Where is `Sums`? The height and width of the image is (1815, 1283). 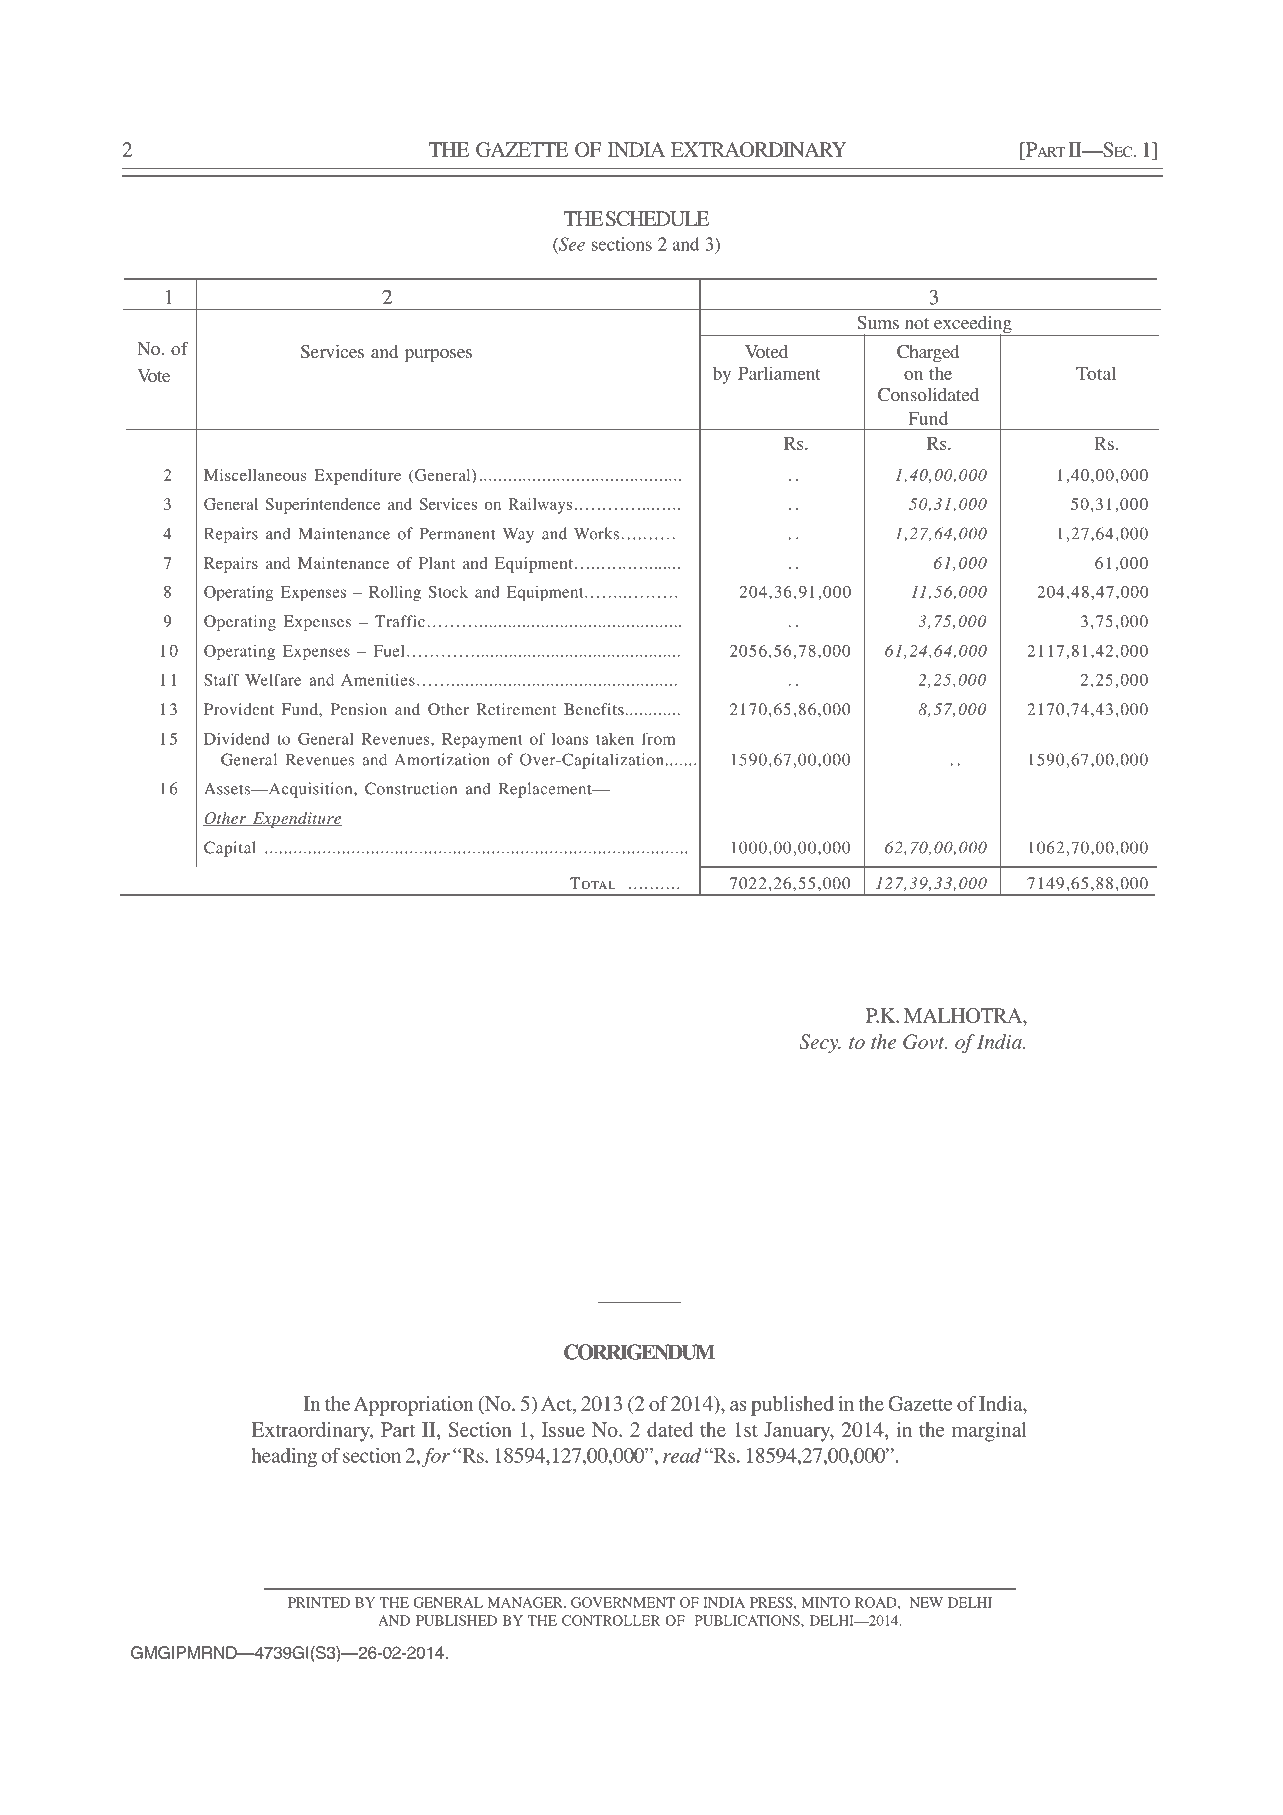
Sums is located at coordinates (878, 322).
